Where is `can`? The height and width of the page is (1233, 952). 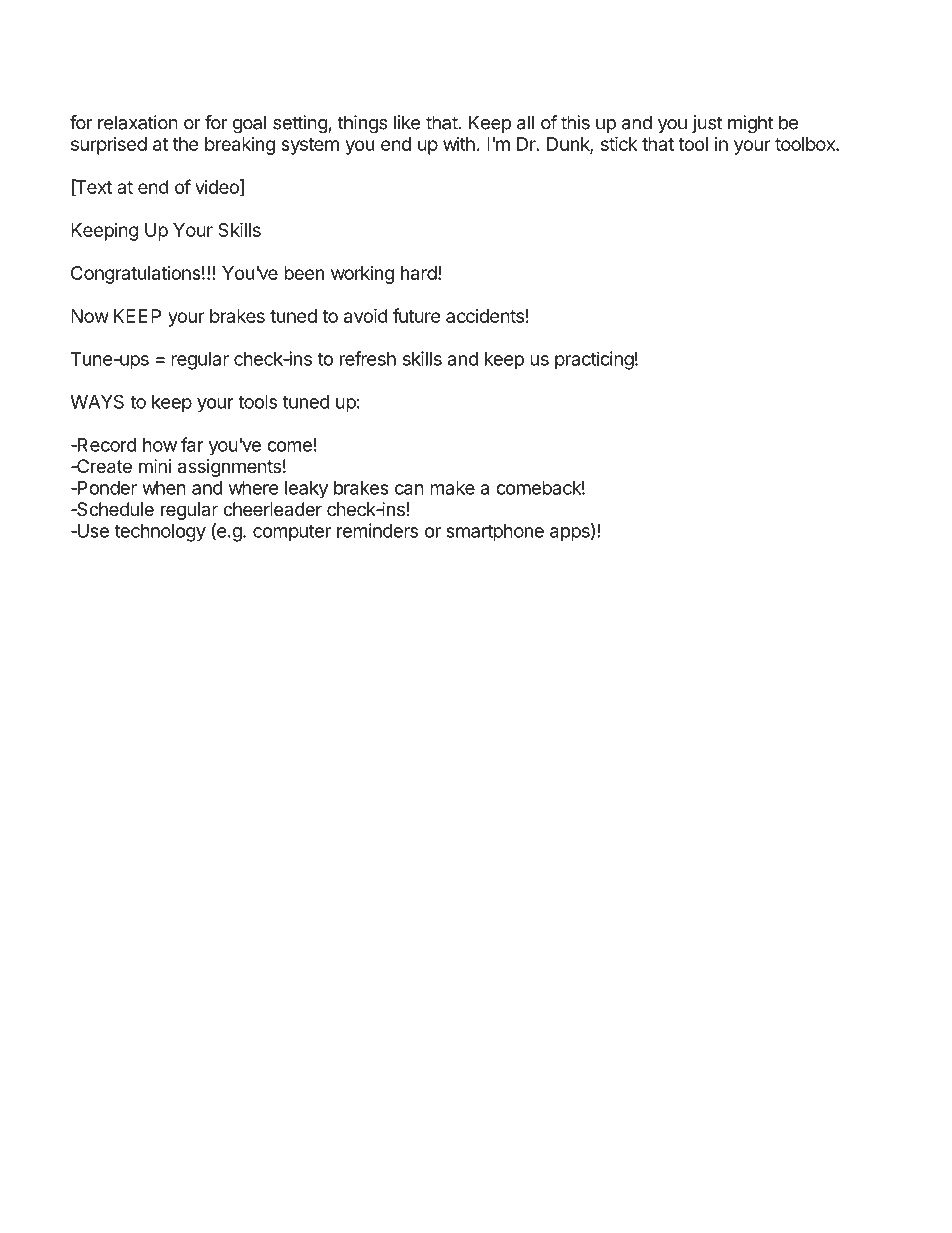
can is located at coordinates (409, 489).
